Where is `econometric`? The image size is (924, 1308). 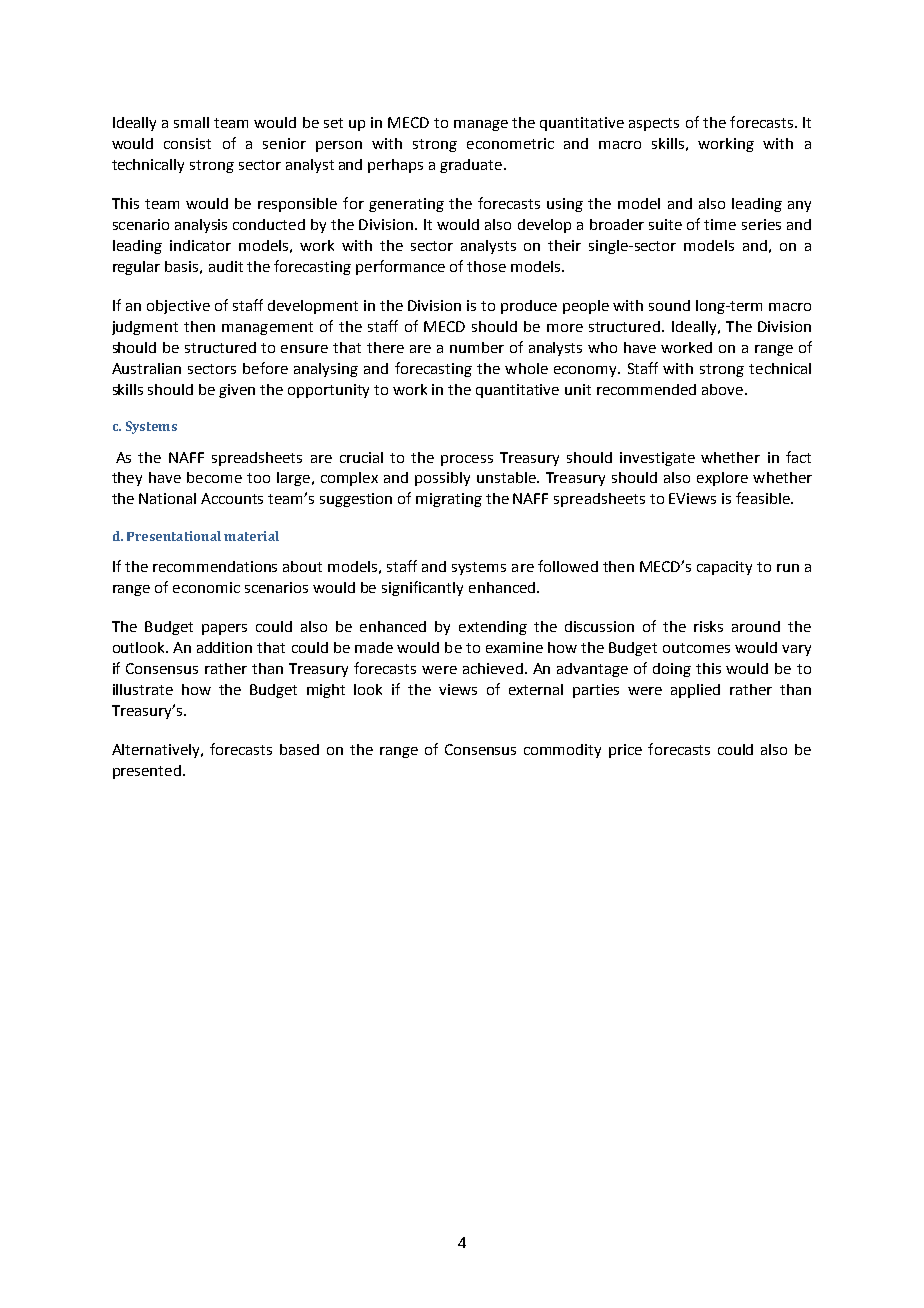 econometric is located at coordinates (510, 143).
